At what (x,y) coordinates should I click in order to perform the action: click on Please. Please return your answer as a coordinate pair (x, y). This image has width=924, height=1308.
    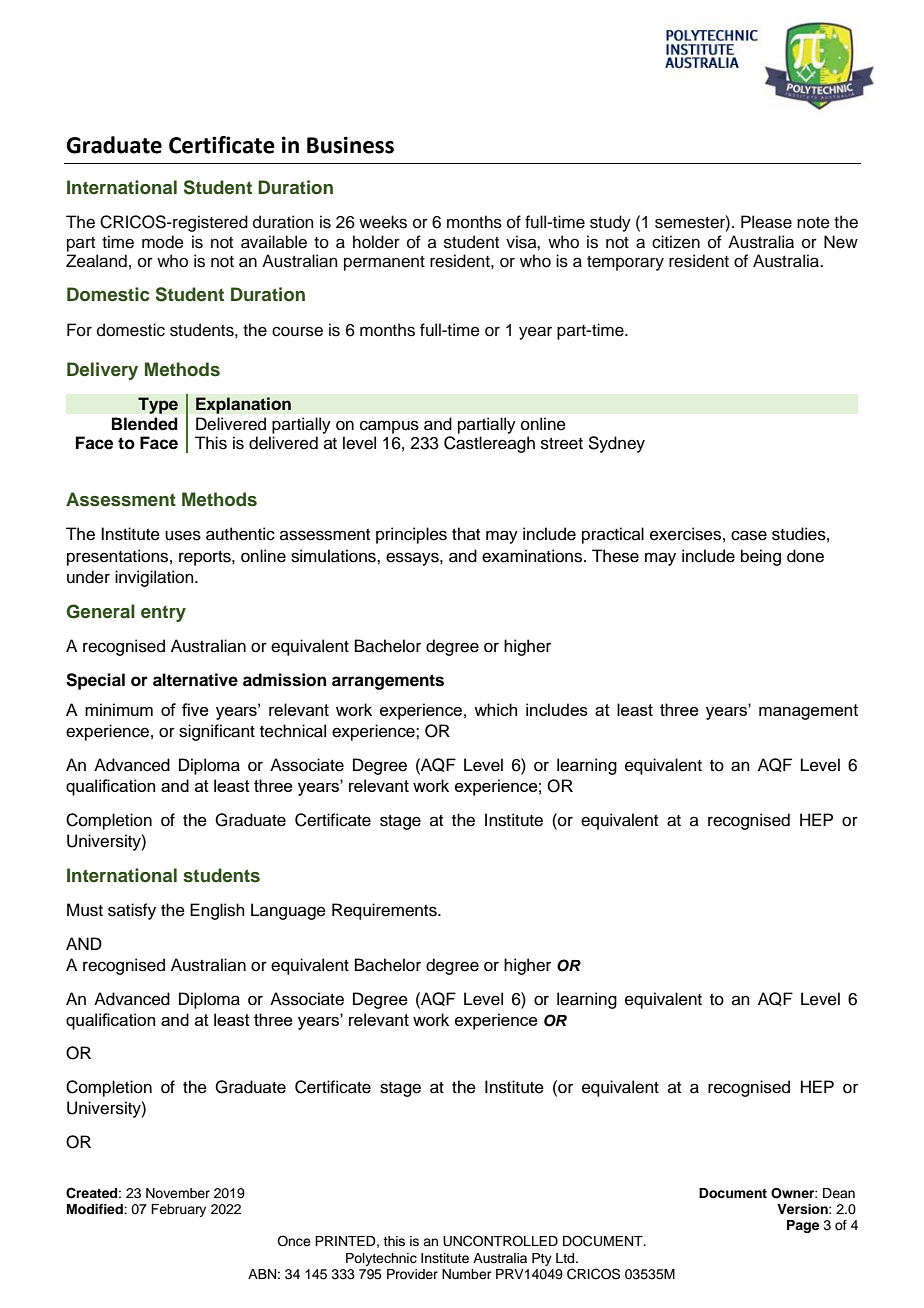
    Looking at the image, I should click on (766, 222).
